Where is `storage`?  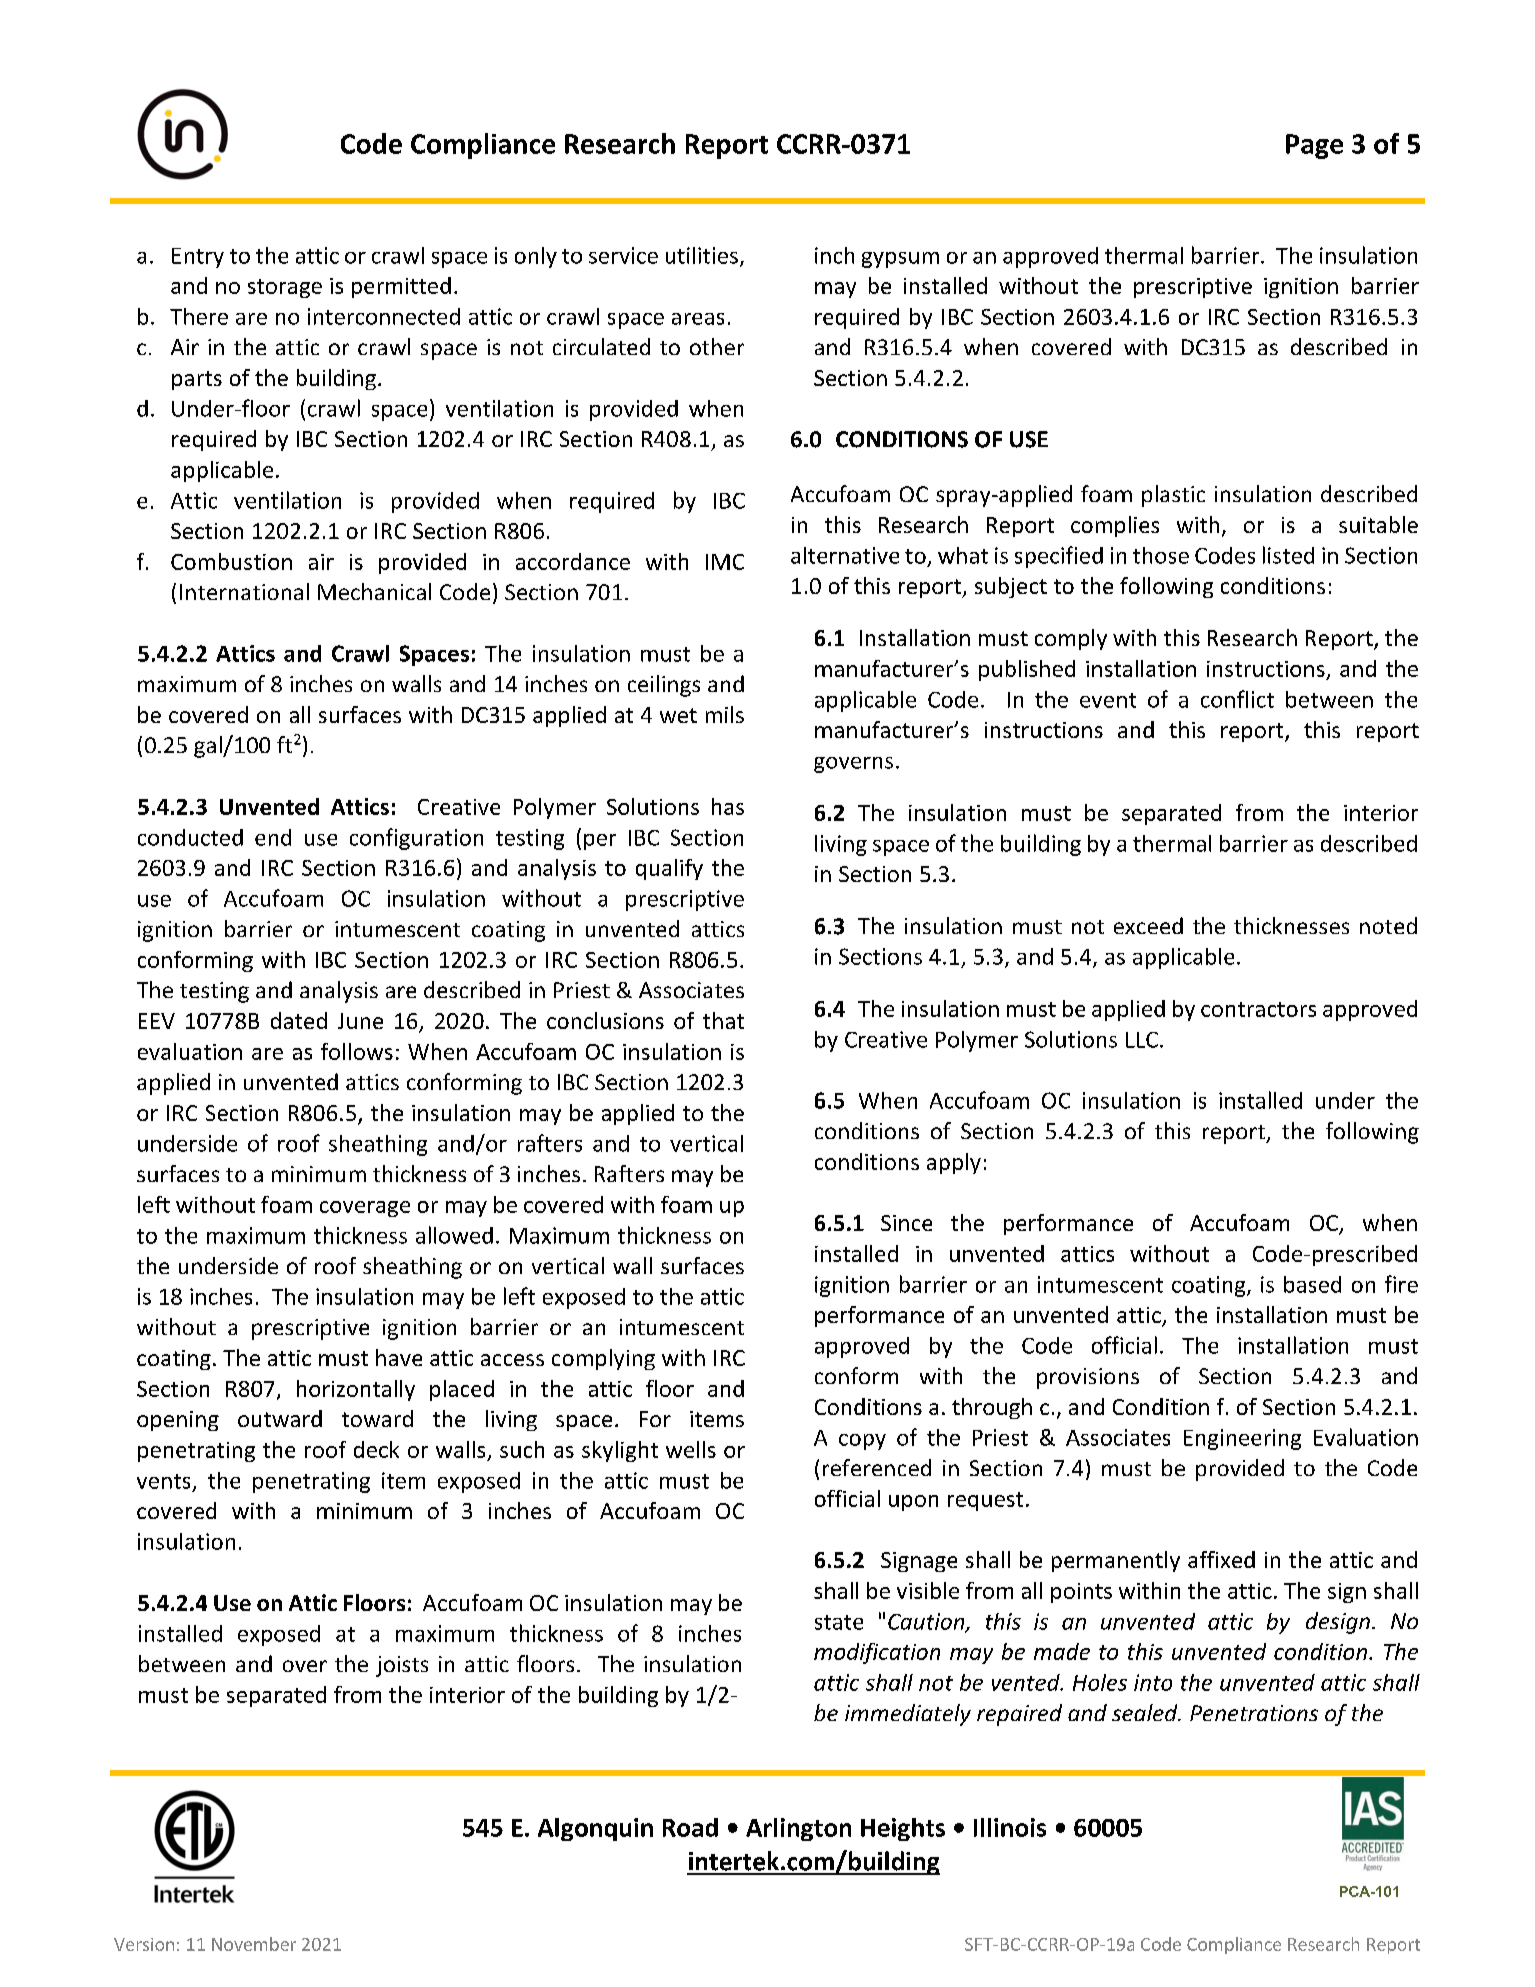 storage is located at coordinates (285, 288).
